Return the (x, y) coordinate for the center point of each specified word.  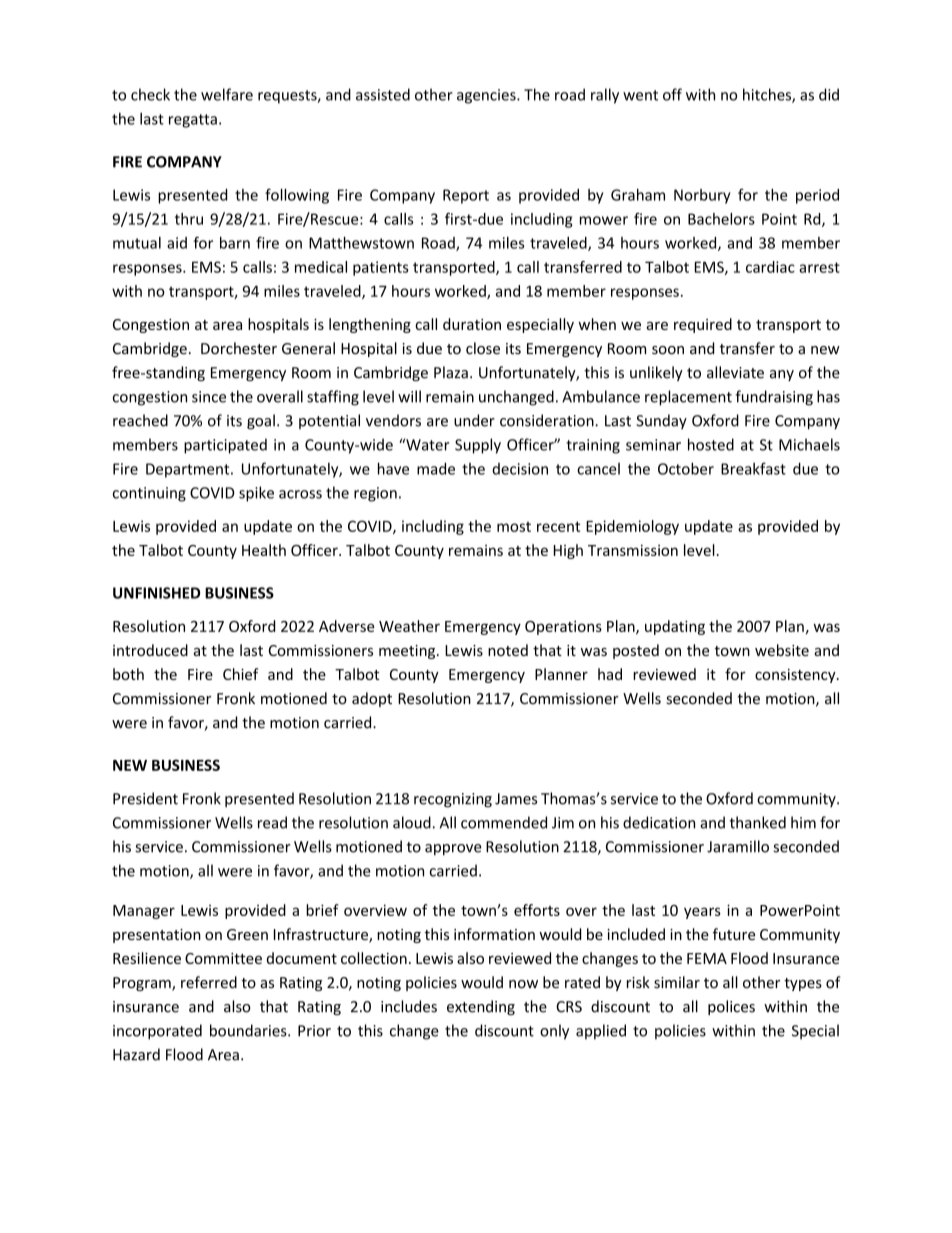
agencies (487, 96)
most (514, 527)
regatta (193, 121)
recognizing (453, 800)
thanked (758, 822)
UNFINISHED (156, 593)
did (829, 94)
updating (675, 627)
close (483, 348)
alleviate (735, 372)
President (145, 798)
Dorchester (239, 348)
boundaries (249, 1030)
